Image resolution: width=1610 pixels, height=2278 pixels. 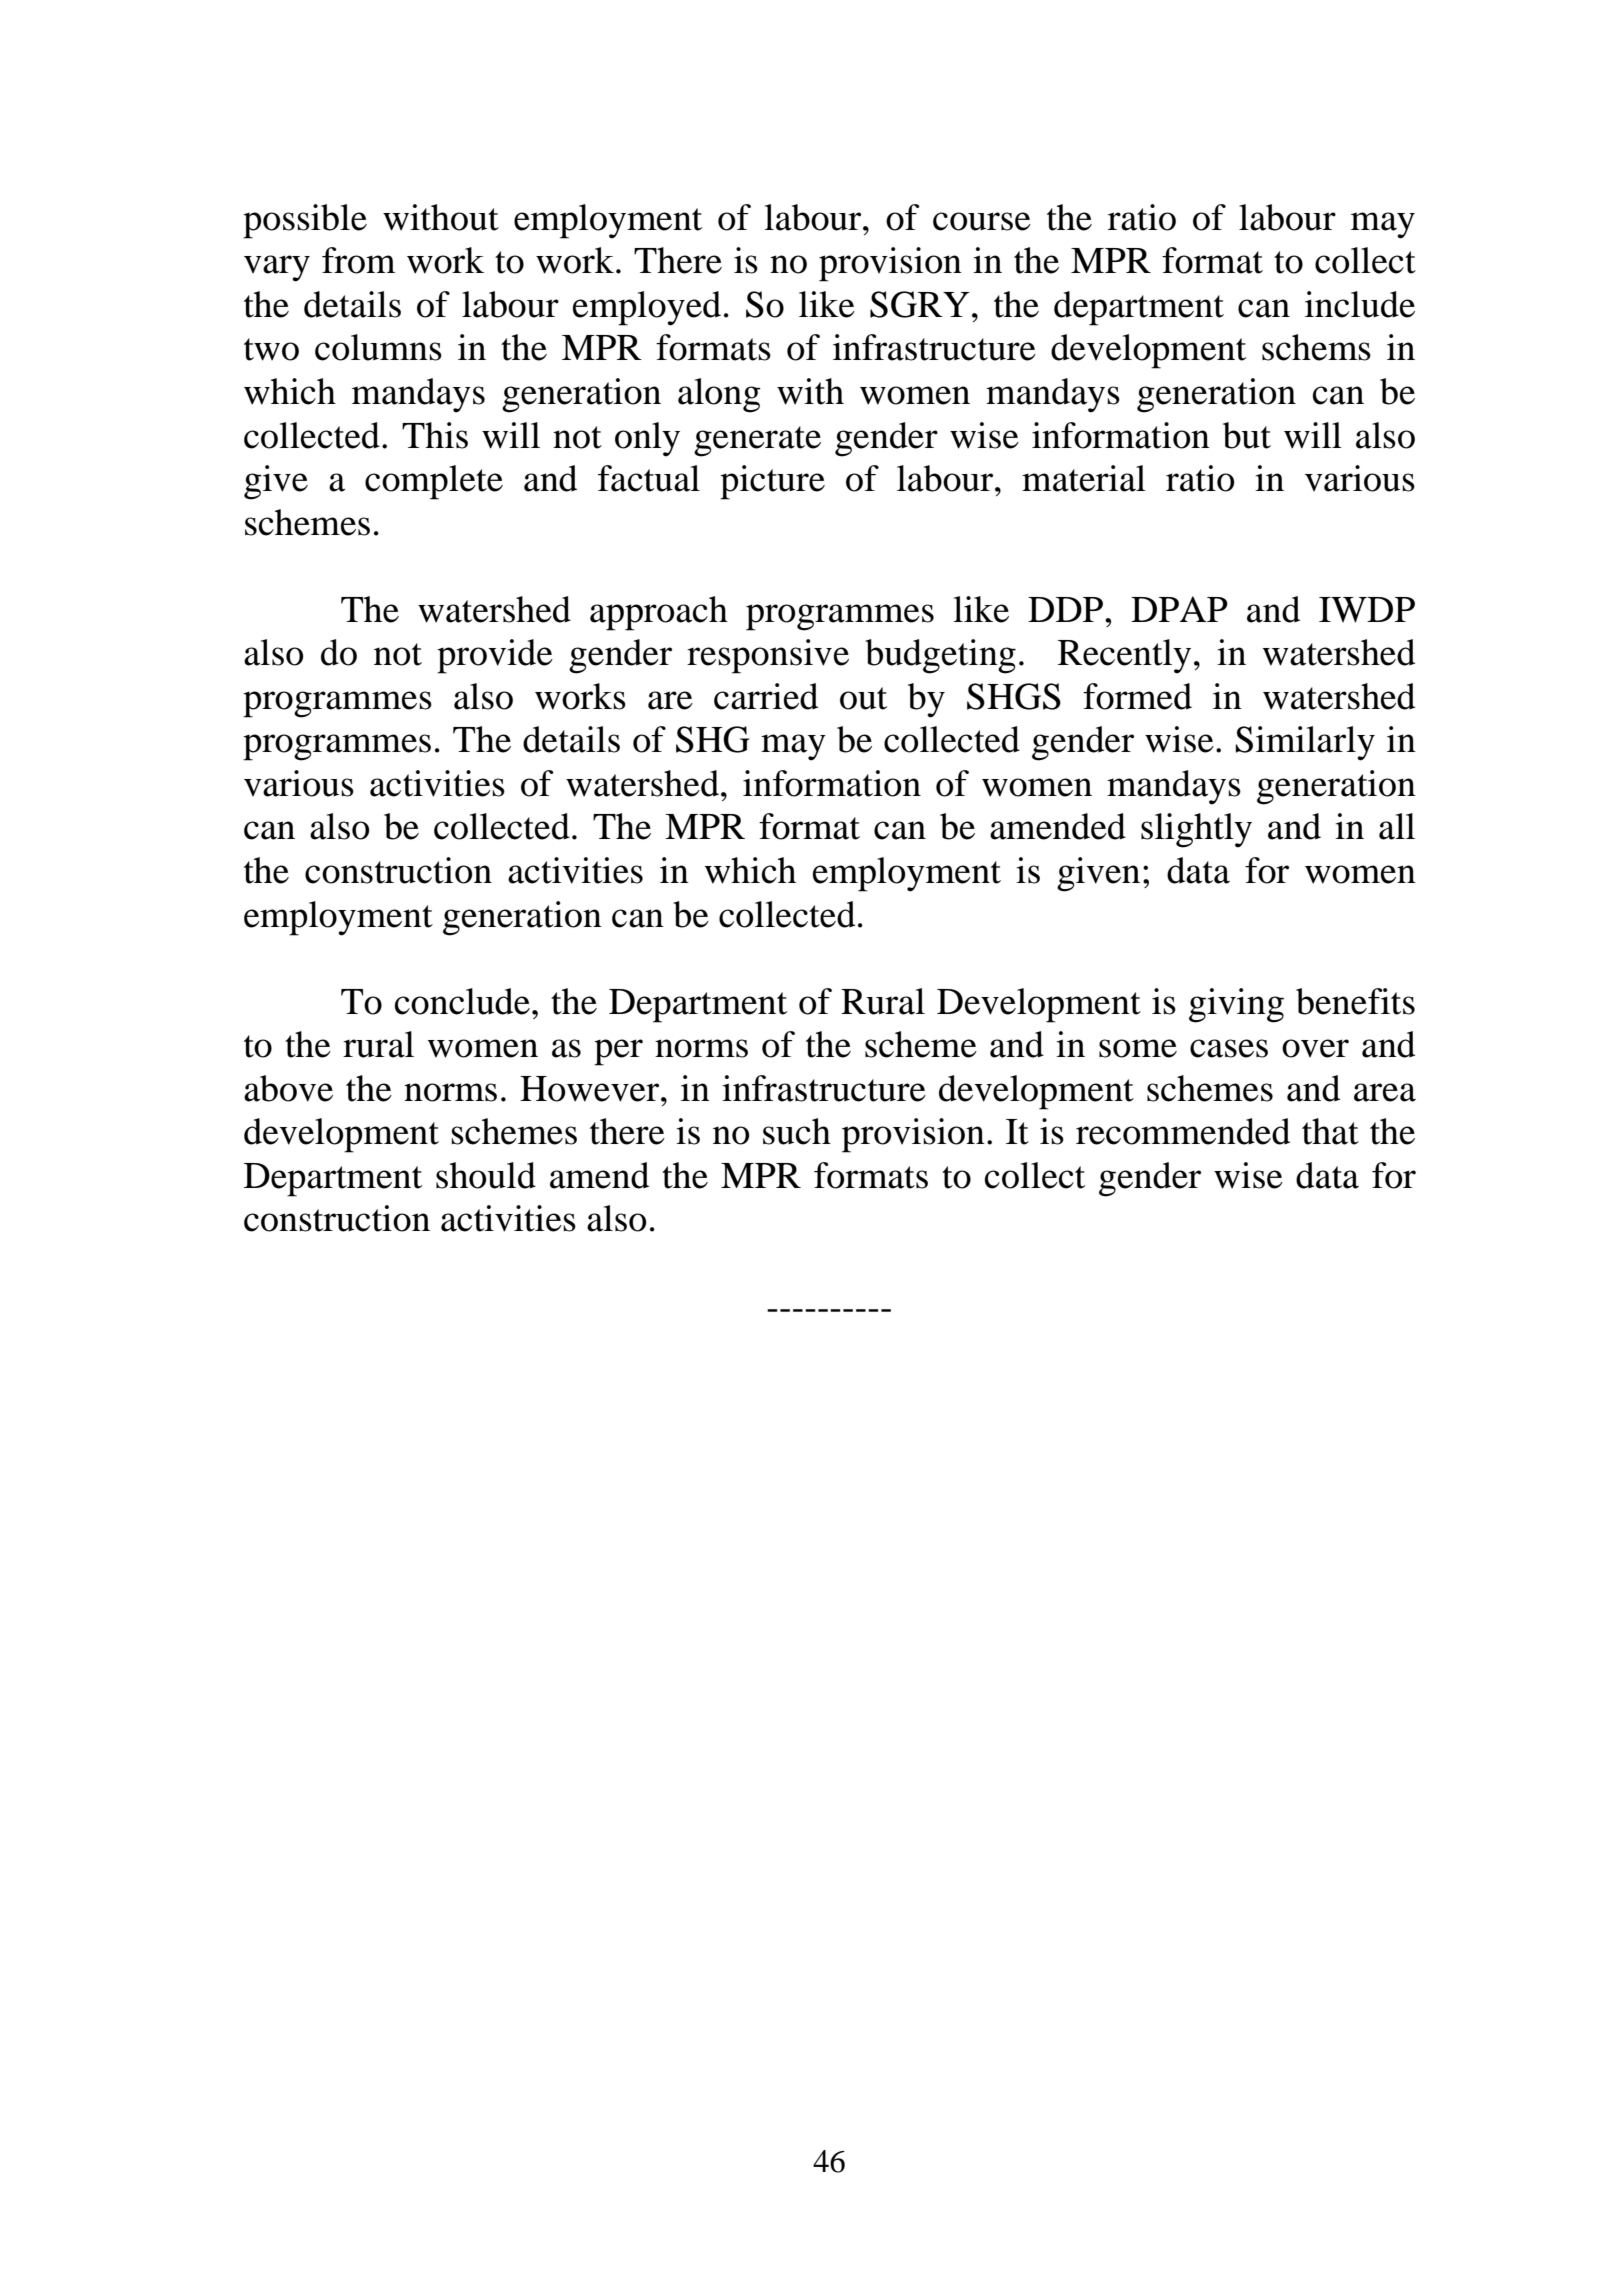 What do you see at coordinates (495, 656) in the screenshot?
I see `provide` at bounding box center [495, 656].
